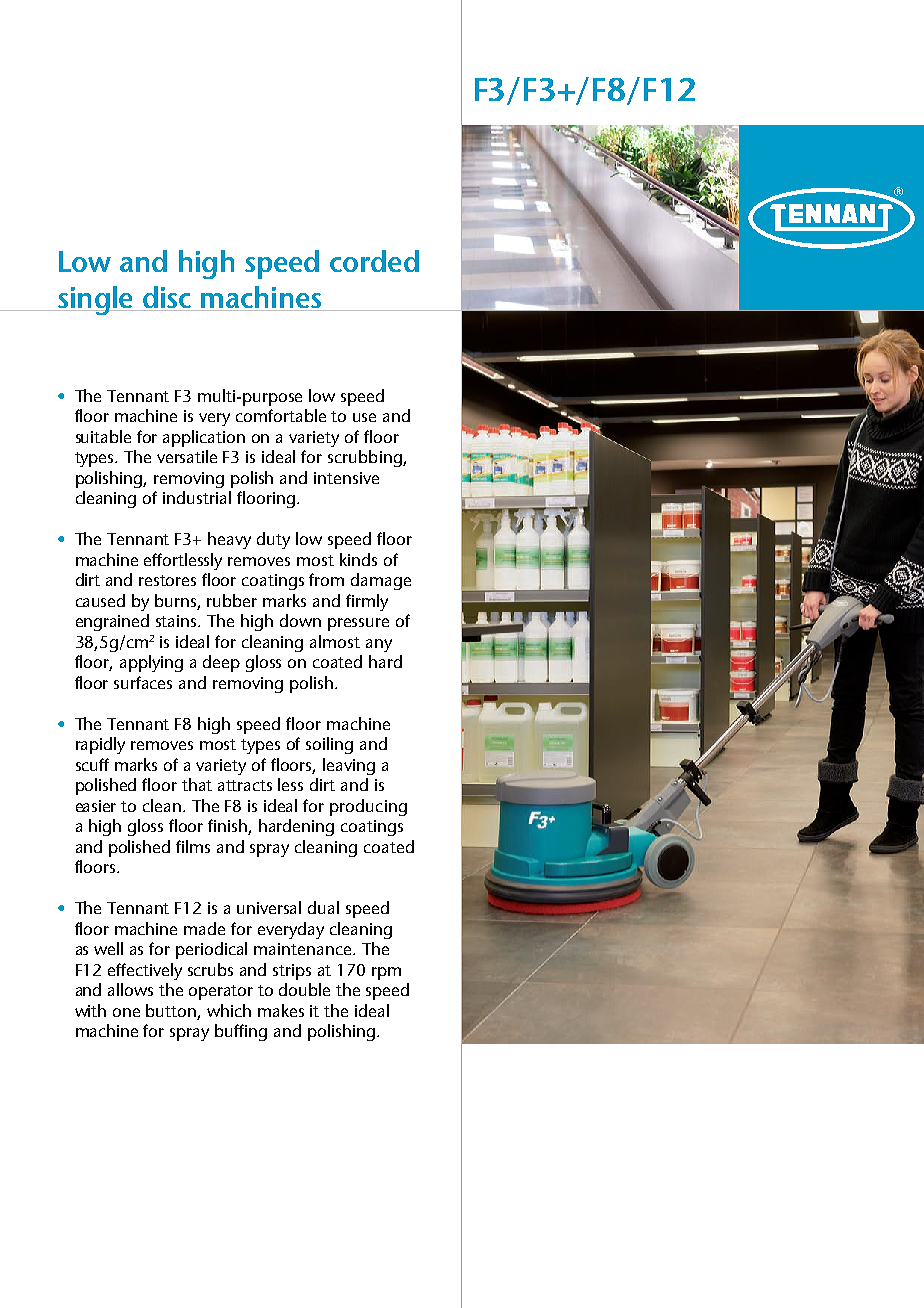  What do you see at coordinates (386, 973) in the screenshot?
I see `rpm` at bounding box center [386, 973].
